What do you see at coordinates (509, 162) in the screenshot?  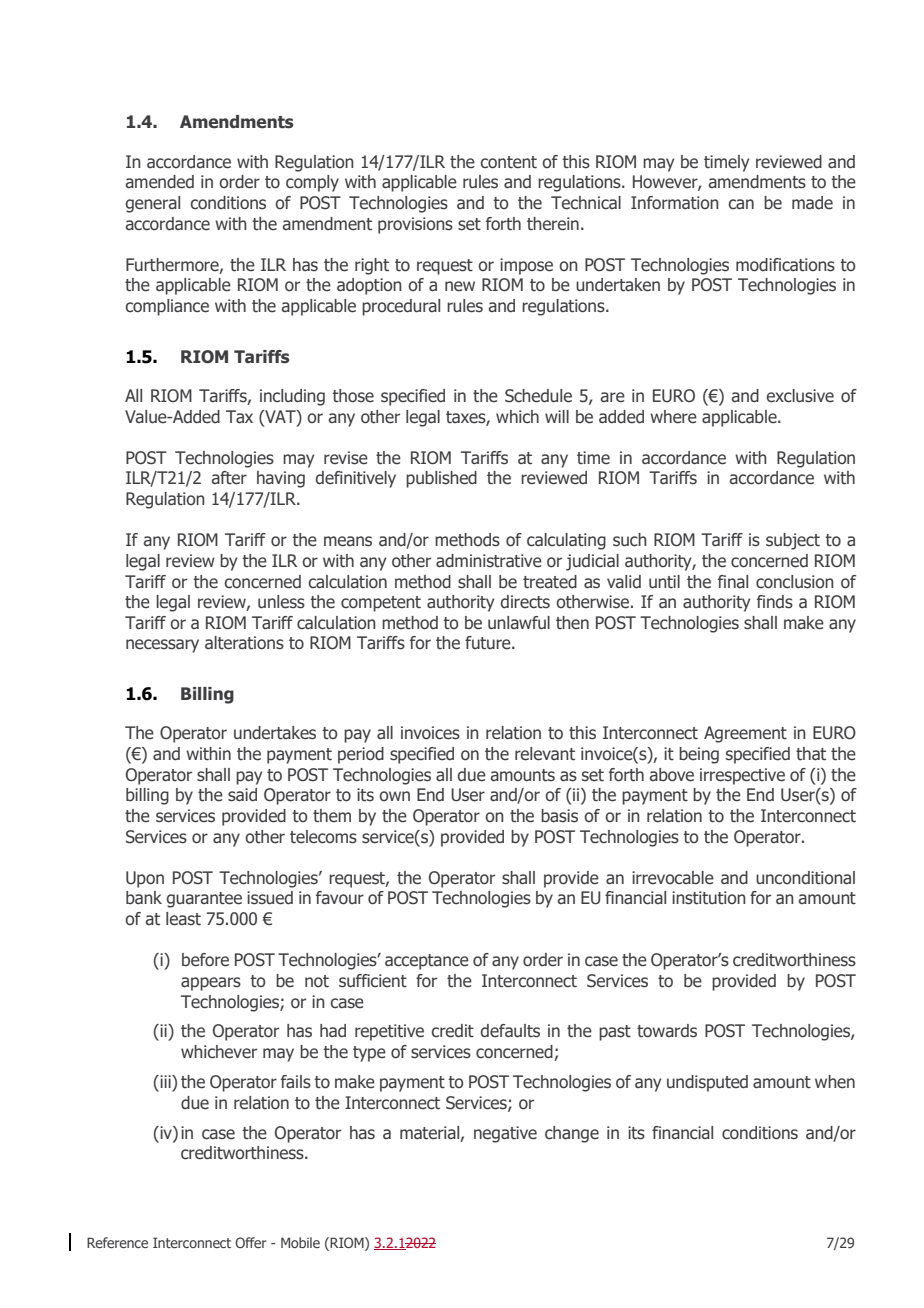 I see `content` at bounding box center [509, 162].
